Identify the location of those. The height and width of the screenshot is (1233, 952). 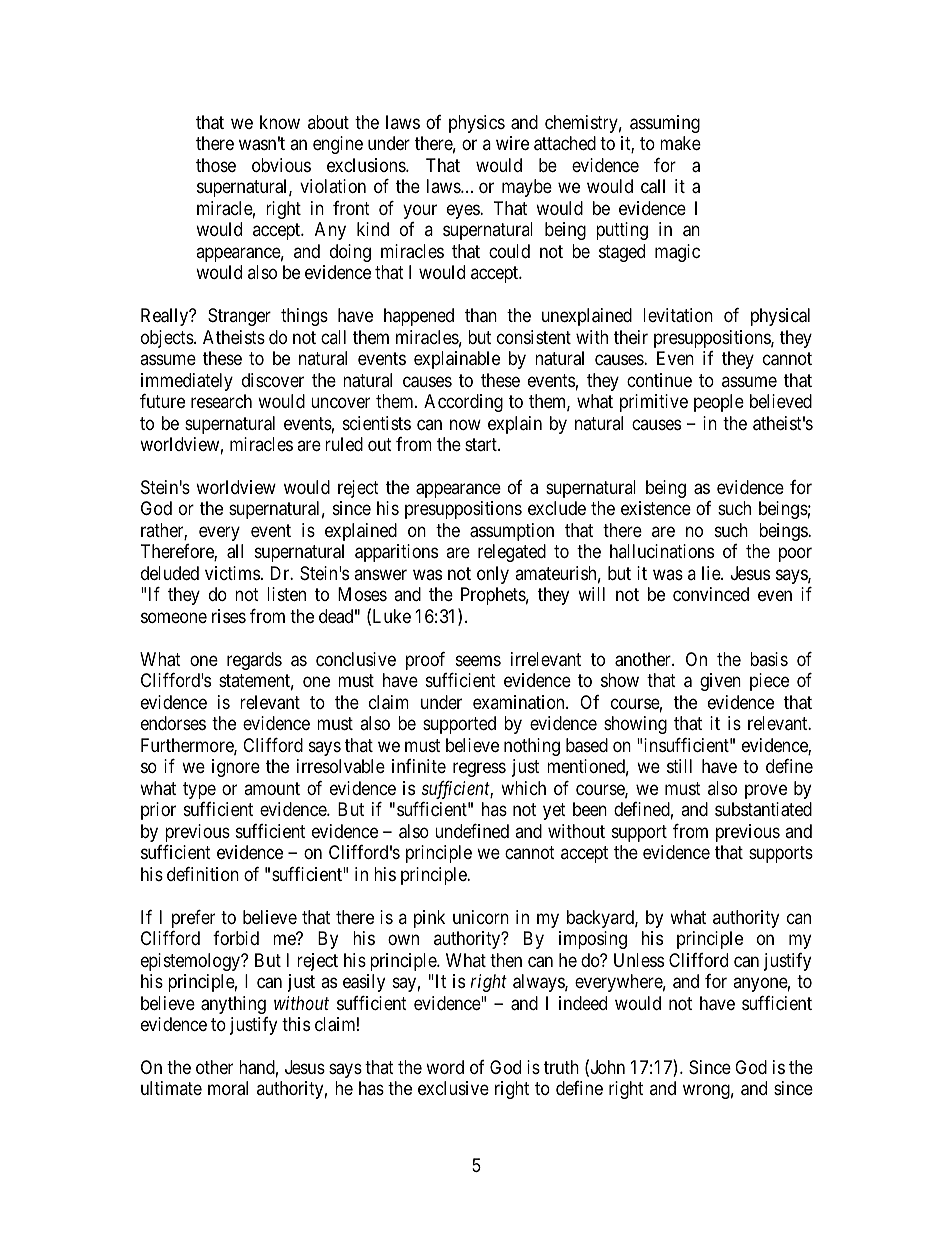
(216, 165).
